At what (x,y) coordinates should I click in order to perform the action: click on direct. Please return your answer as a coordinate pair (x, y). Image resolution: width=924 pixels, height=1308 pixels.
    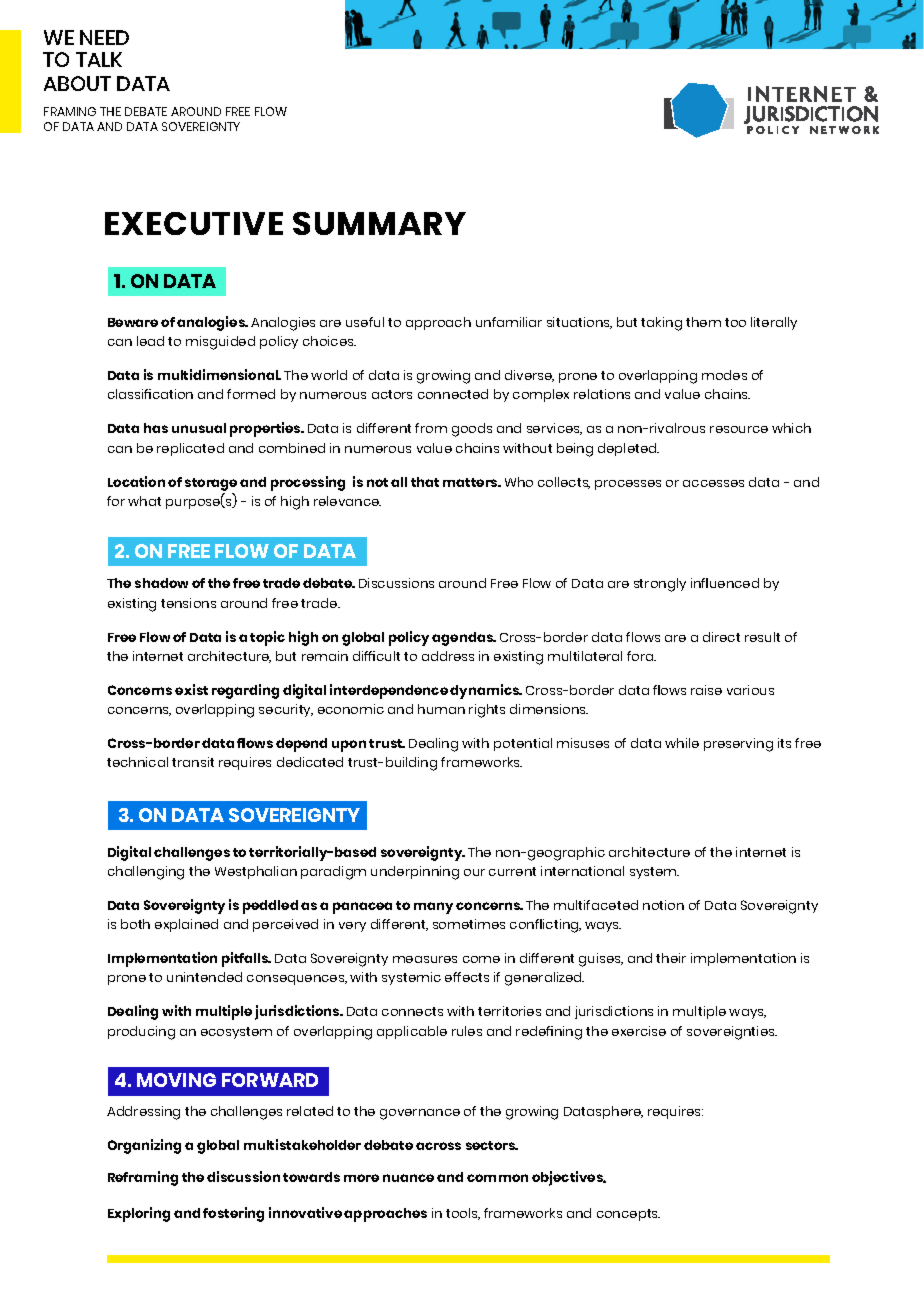
    Looking at the image, I should click on (721, 637).
